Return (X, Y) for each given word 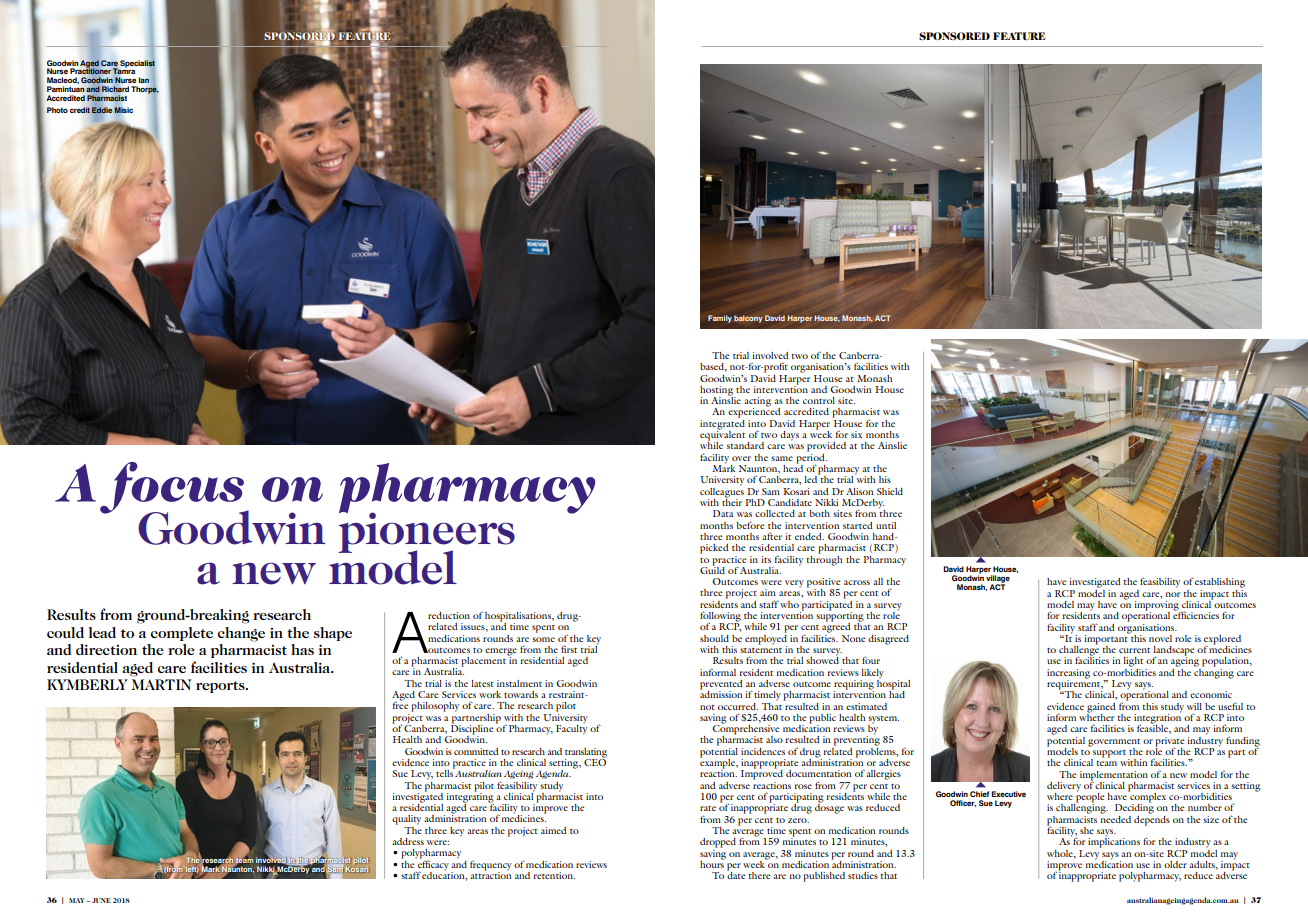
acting (757, 403)
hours (713, 863)
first (569, 649)
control (819, 400)
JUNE (101, 900)
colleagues (722, 492)
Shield (890, 491)
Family (720, 319)
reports (221, 687)
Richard (115, 89)
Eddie (102, 110)
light (1133, 662)
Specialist (137, 63)
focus (173, 489)
